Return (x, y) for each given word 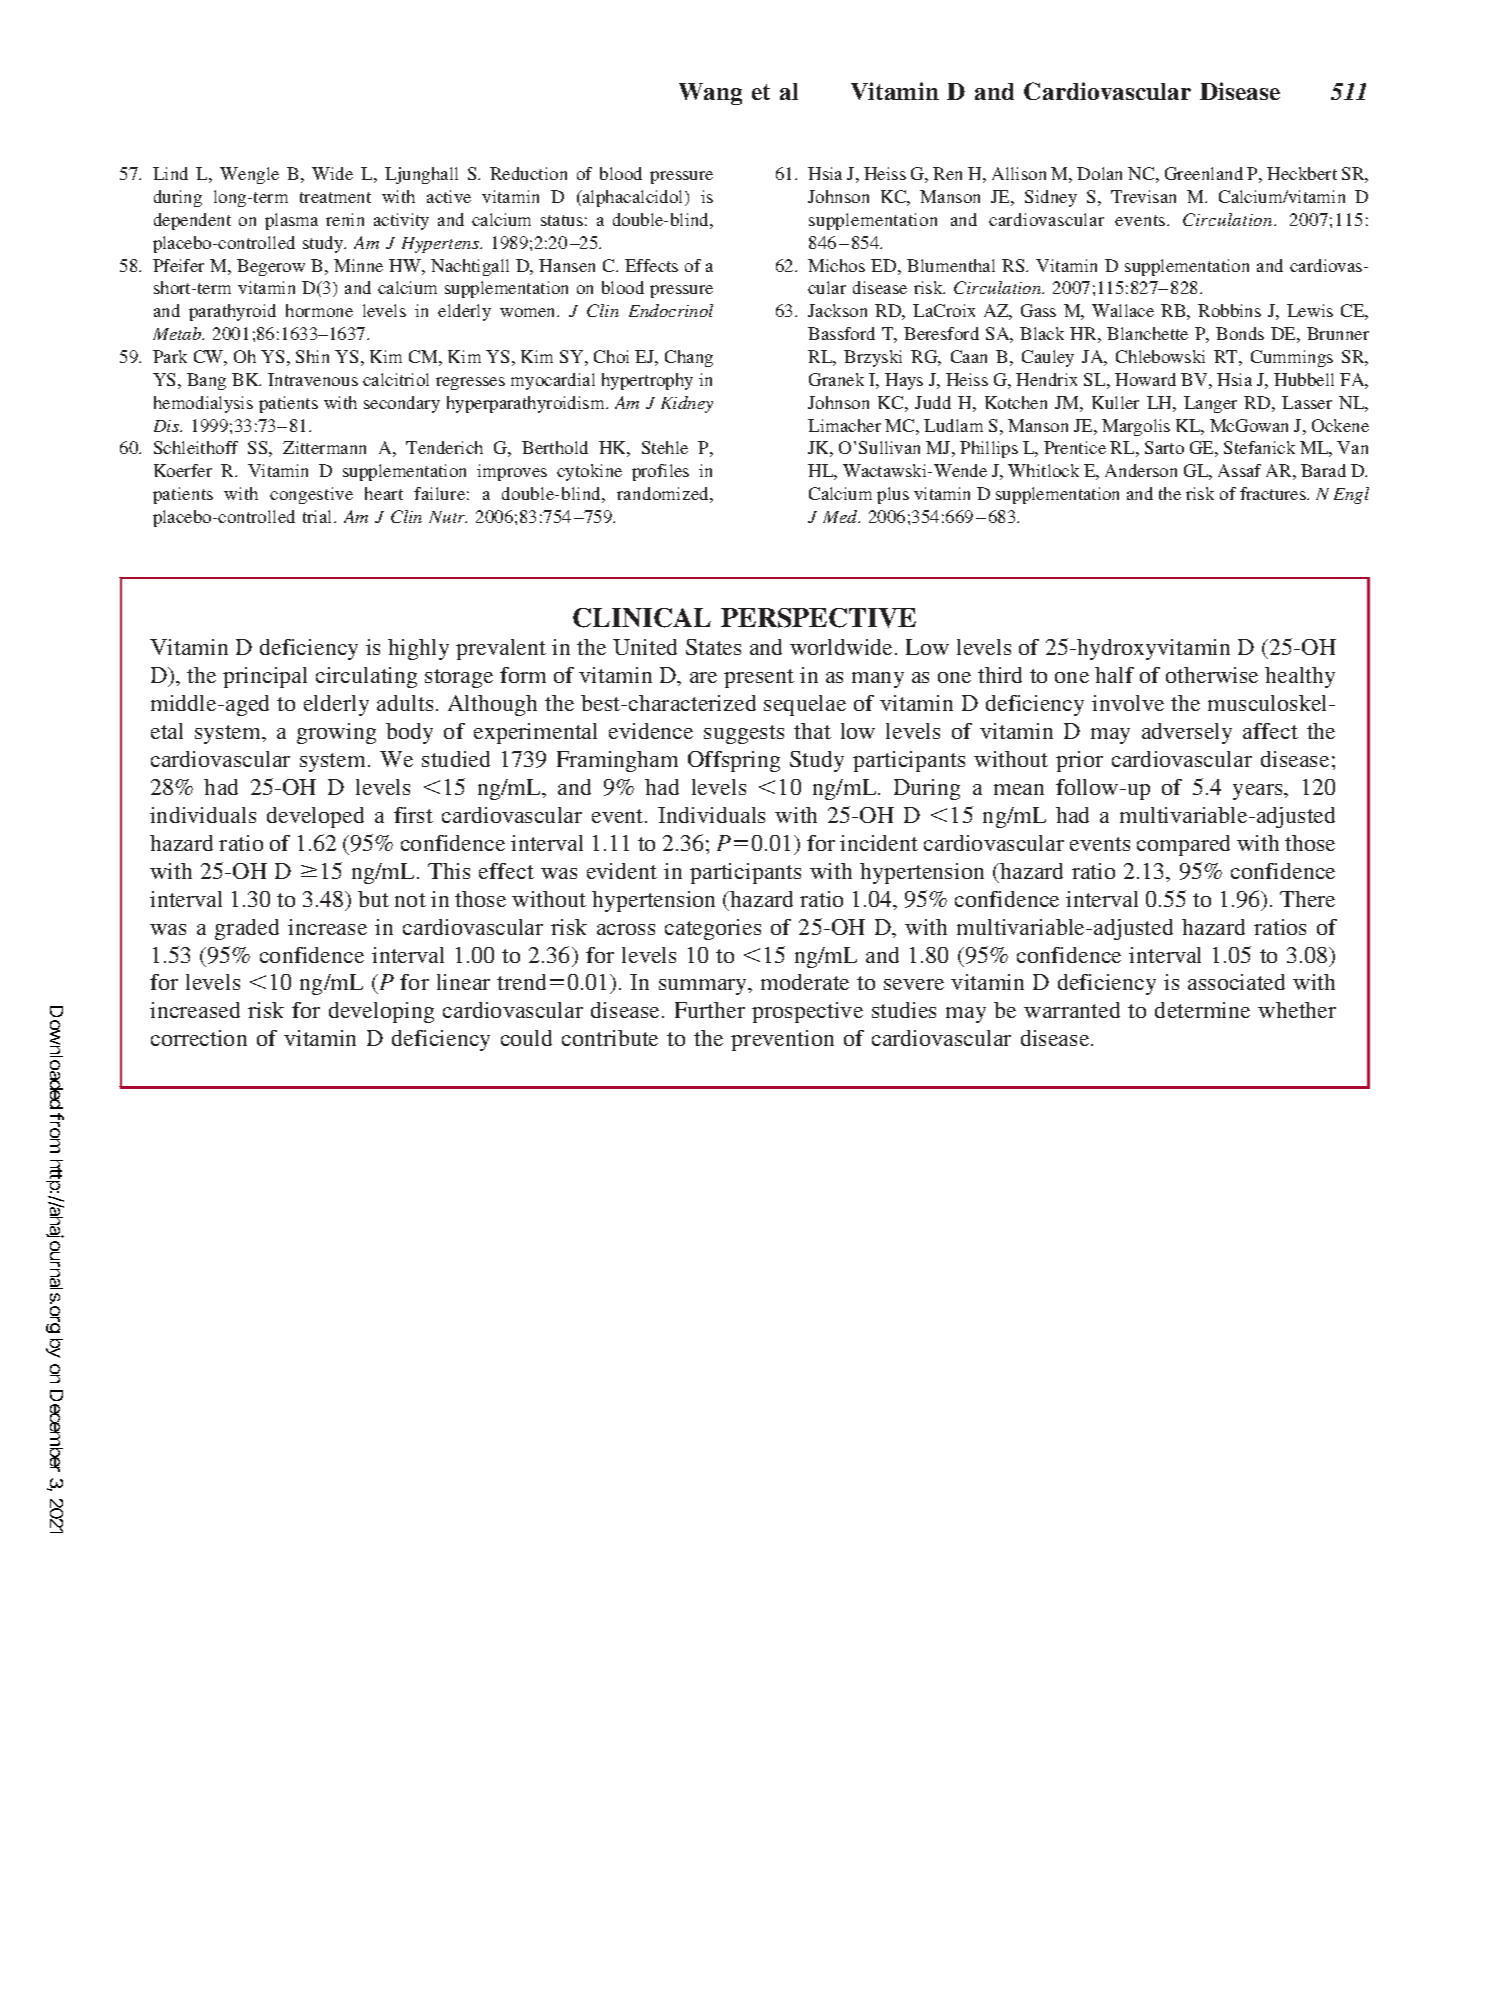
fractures (1274, 493)
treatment (335, 197)
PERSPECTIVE (818, 618)
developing (381, 1012)
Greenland (1204, 173)
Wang (710, 94)
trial (319, 516)
